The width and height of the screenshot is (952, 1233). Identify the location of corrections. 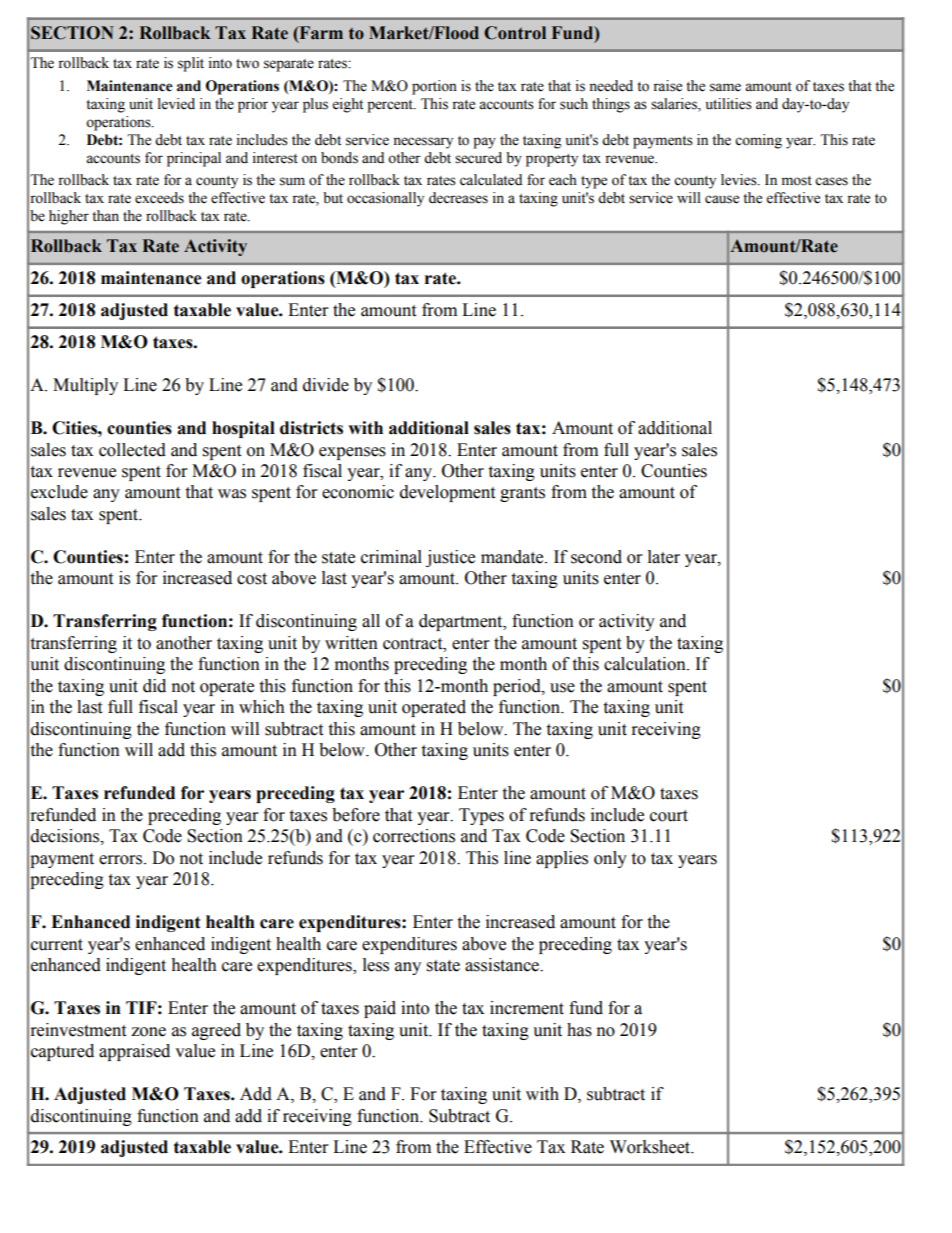
(414, 836).
